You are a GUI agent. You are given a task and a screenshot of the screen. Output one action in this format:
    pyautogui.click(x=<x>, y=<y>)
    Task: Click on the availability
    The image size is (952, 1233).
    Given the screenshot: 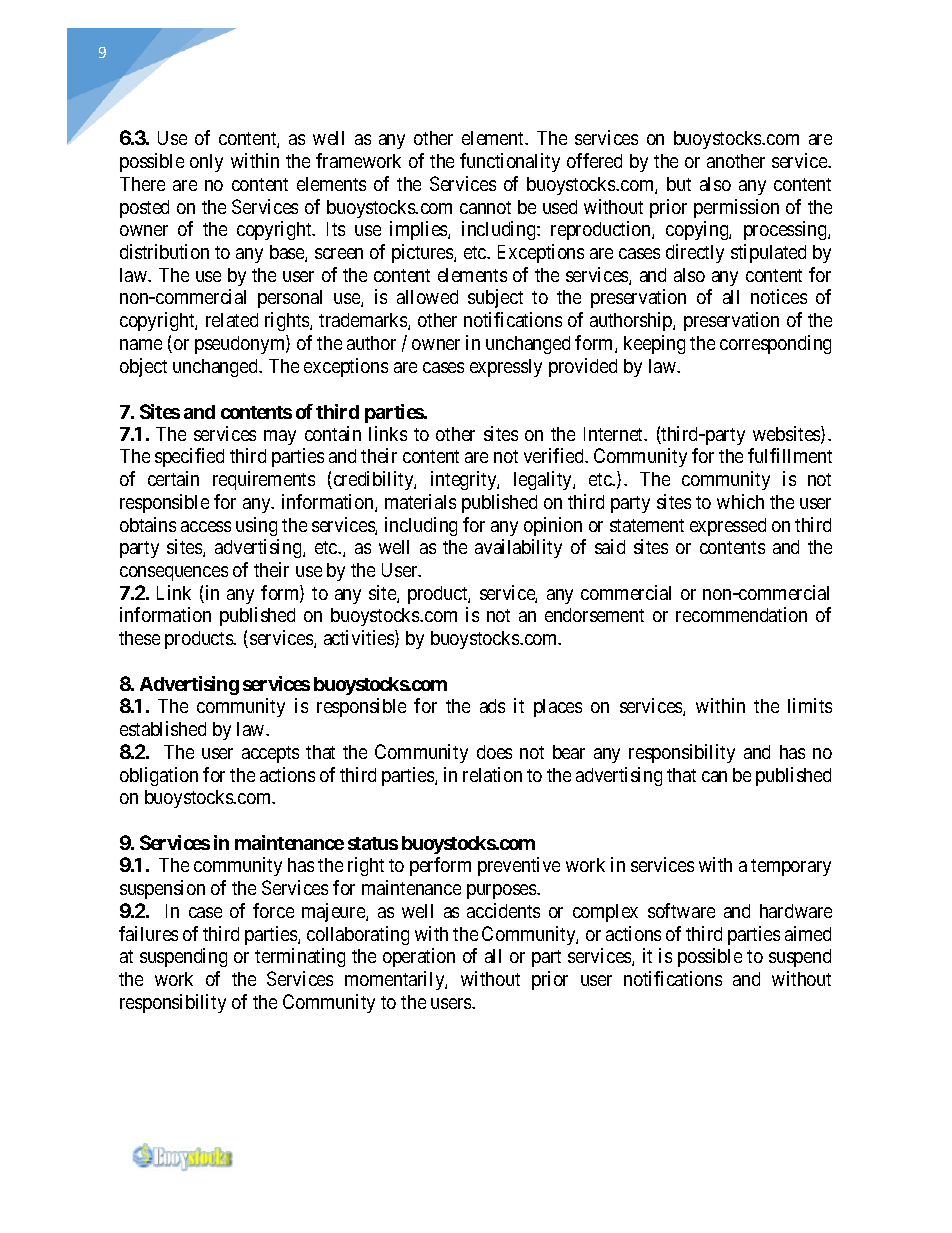 What is the action you would take?
    pyautogui.click(x=518, y=548)
